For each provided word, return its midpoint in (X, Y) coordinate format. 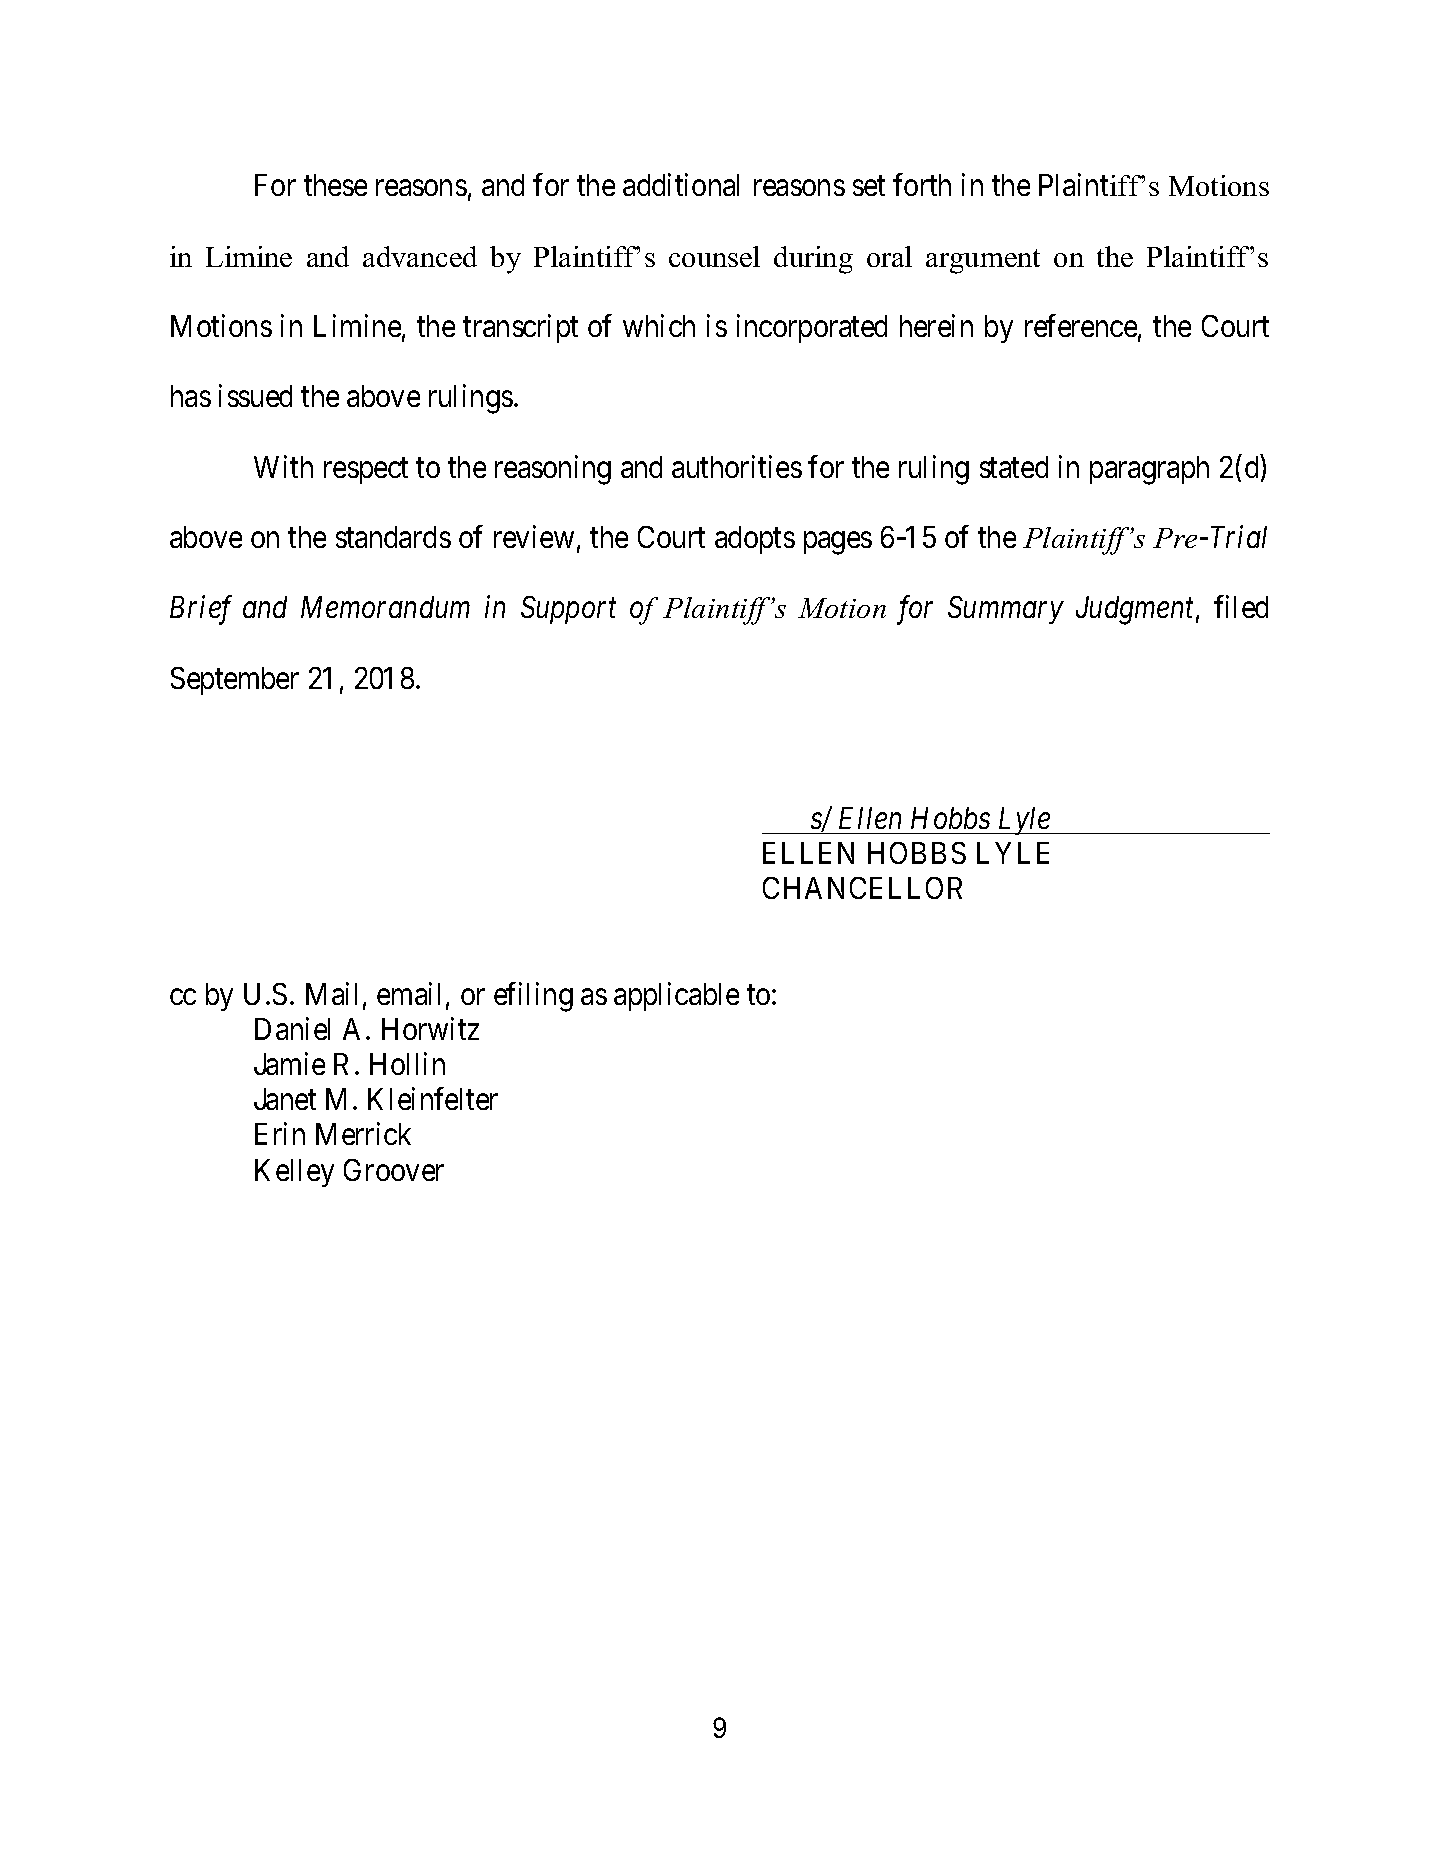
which (659, 325)
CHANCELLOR (862, 888)
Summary (1006, 610)
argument (983, 261)
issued (255, 395)
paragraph (1149, 470)
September (235, 681)
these (335, 185)
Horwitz (430, 1028)
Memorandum (385, 607)
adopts (755, 540)
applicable (676, 996)
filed (1241, 607)
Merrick (363, 1134)
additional (681, 185)
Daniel (292, 1028)
